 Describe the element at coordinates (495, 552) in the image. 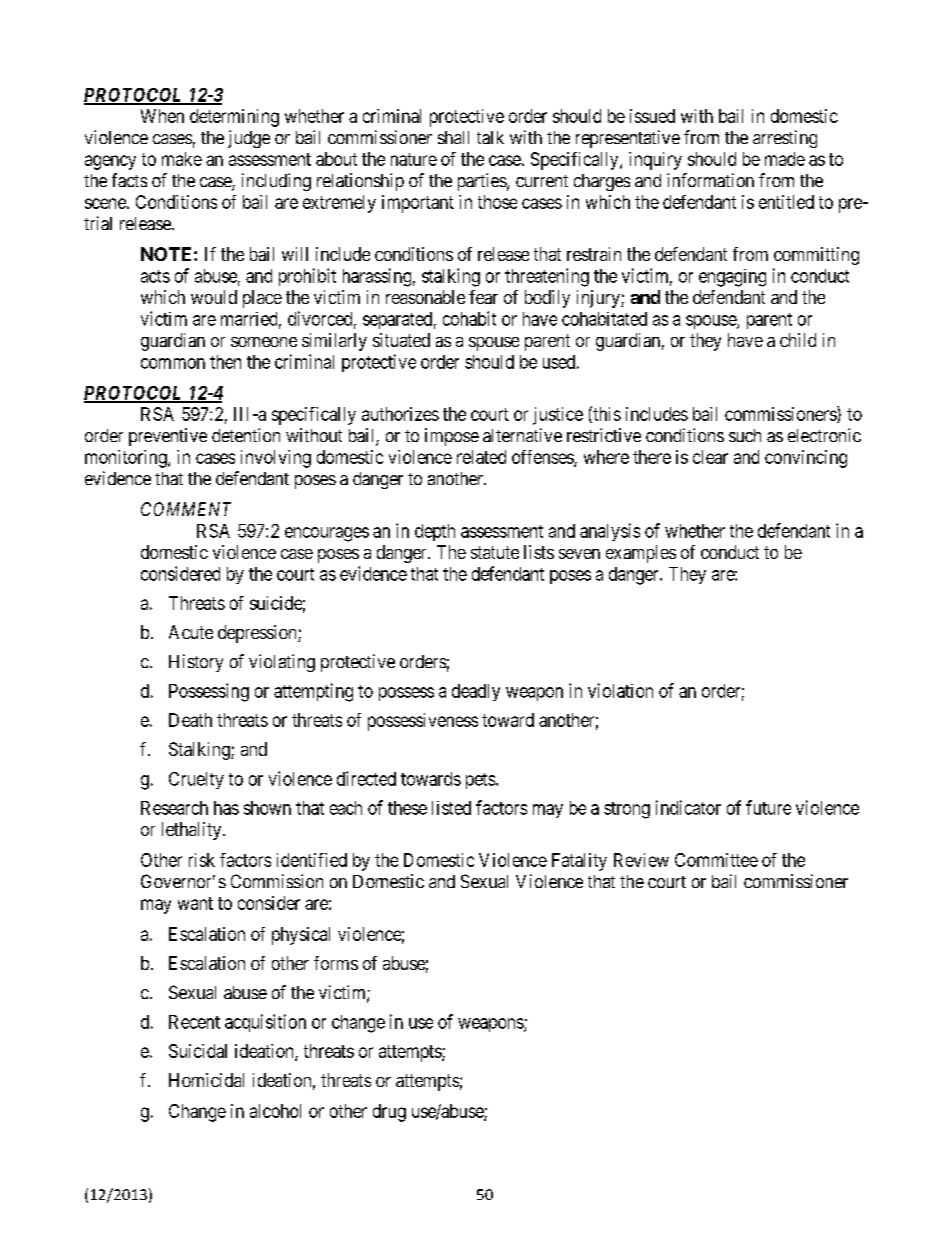

I see `statute` at that location.
